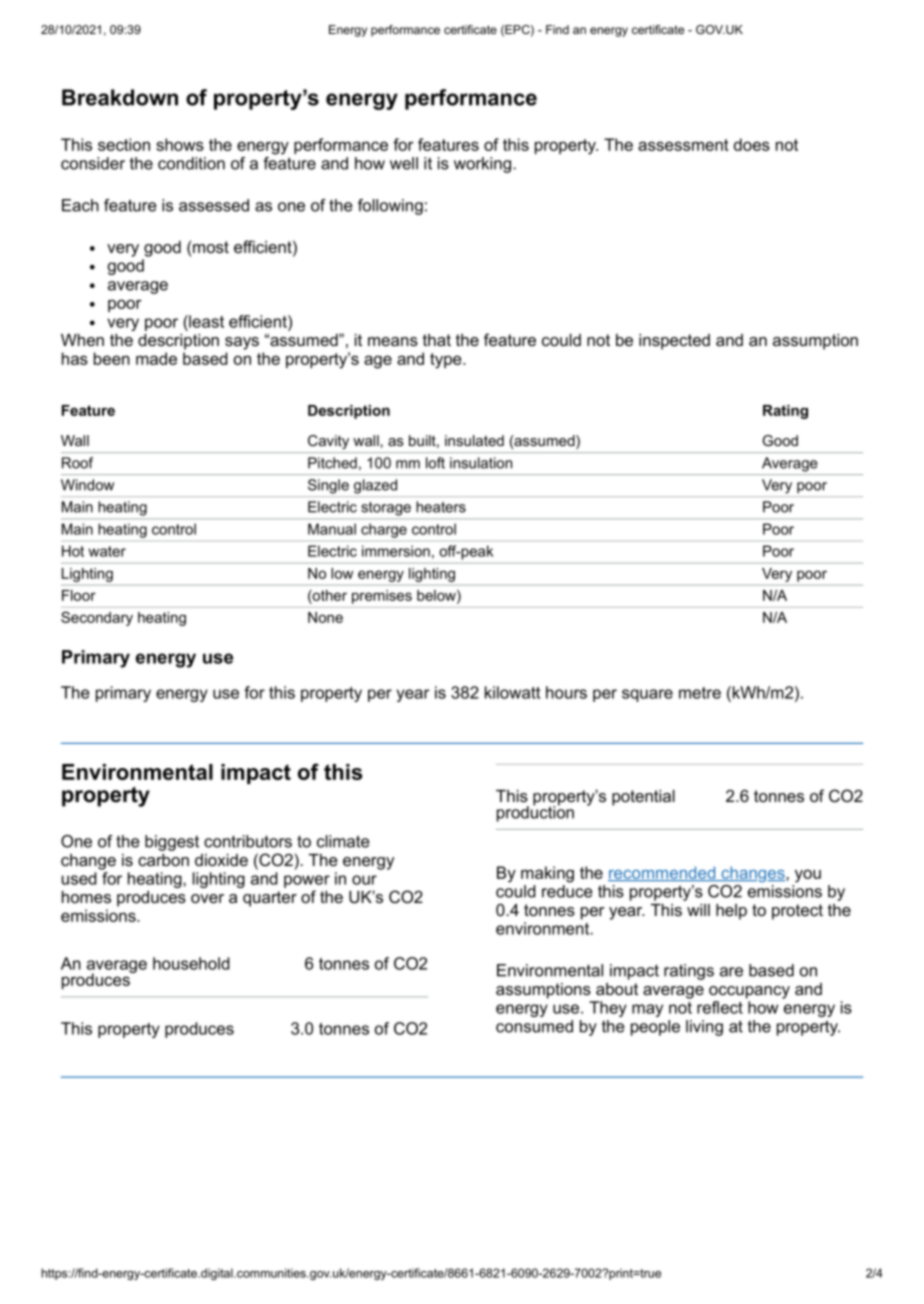 The width and height of the screenshot is (924, 1304). I want to click on shows, so click(180, 144).
